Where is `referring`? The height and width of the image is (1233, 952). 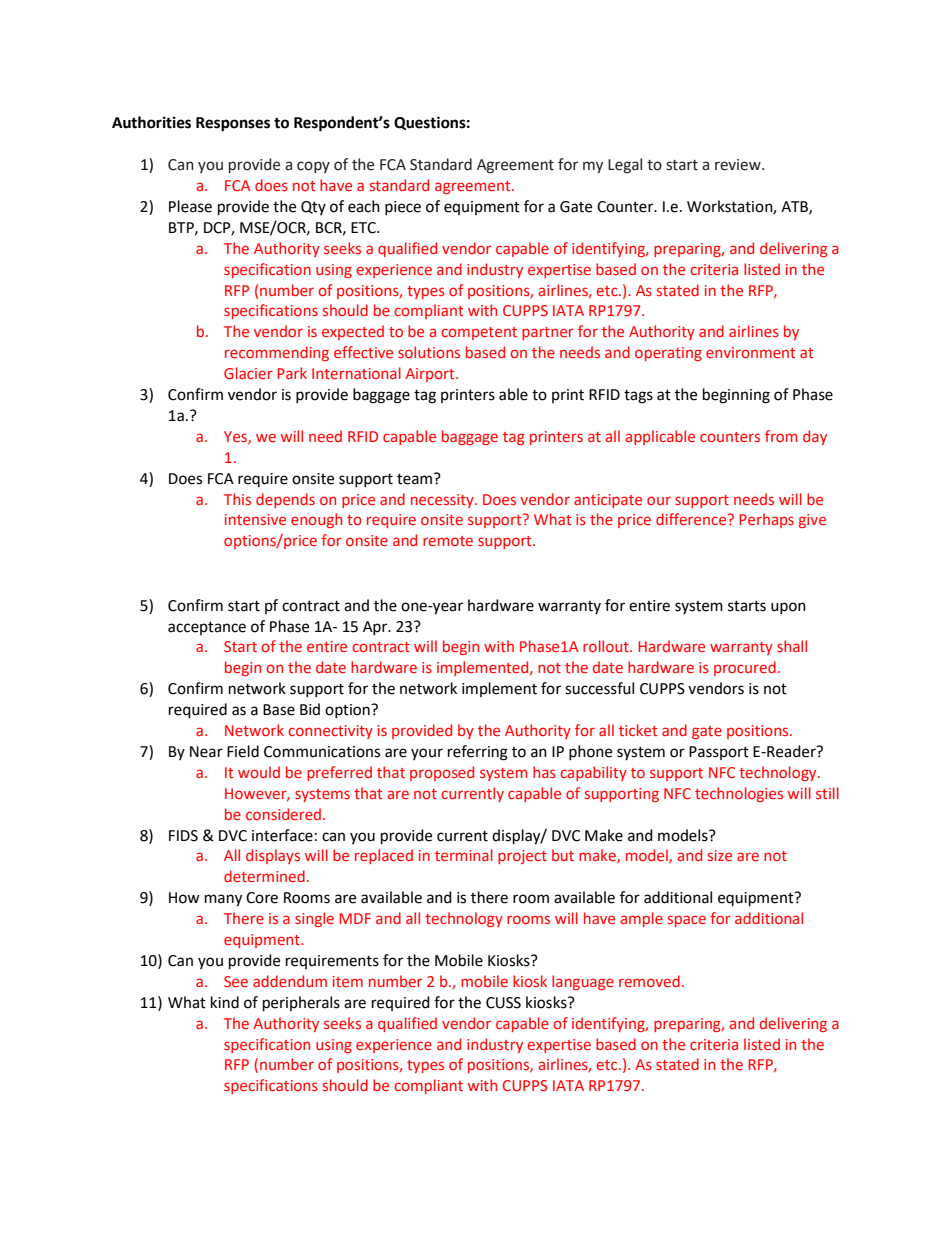
referring is located at coordinates (478, 753).
